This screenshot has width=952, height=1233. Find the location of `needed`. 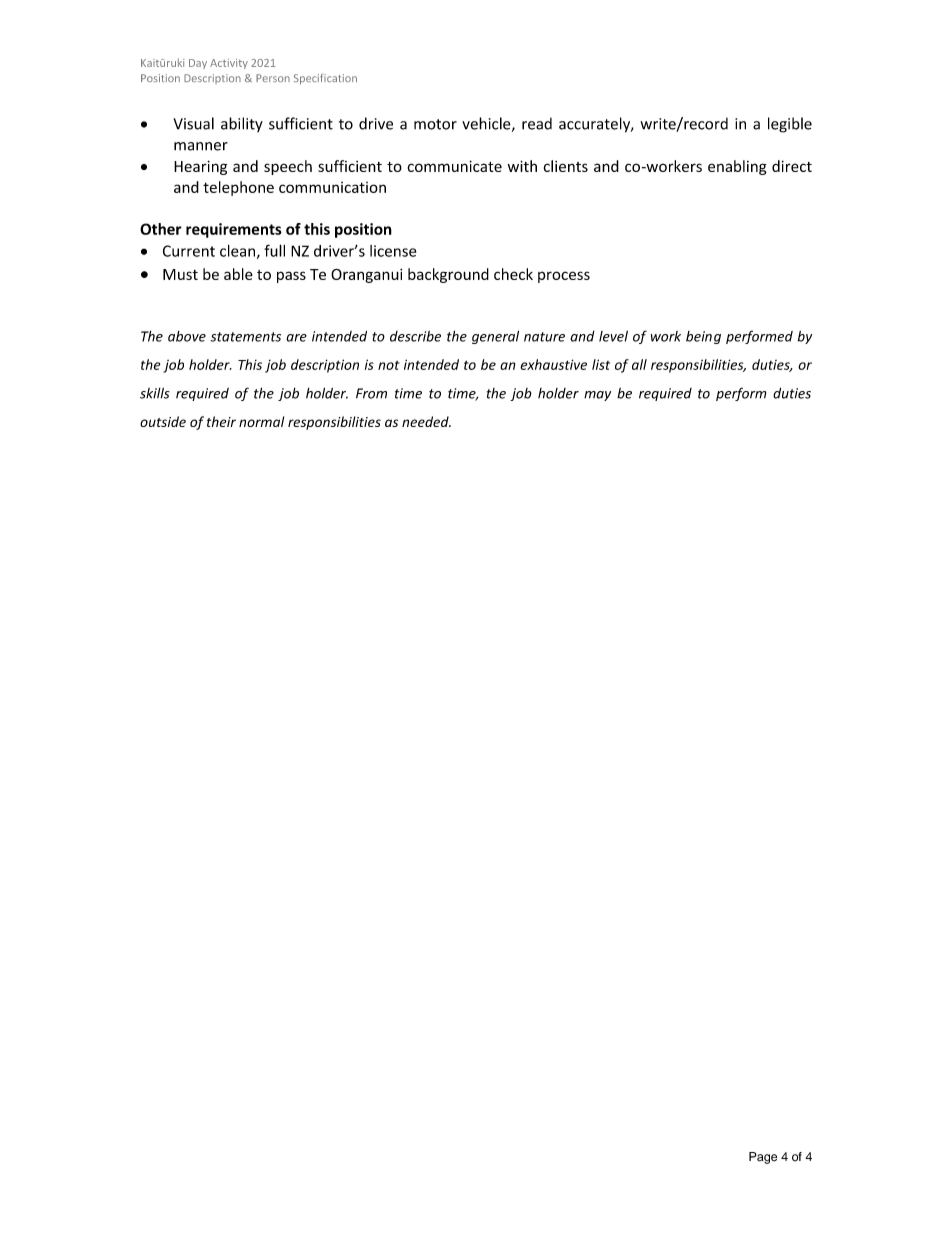

needed is located at coordinates (426, 421).
